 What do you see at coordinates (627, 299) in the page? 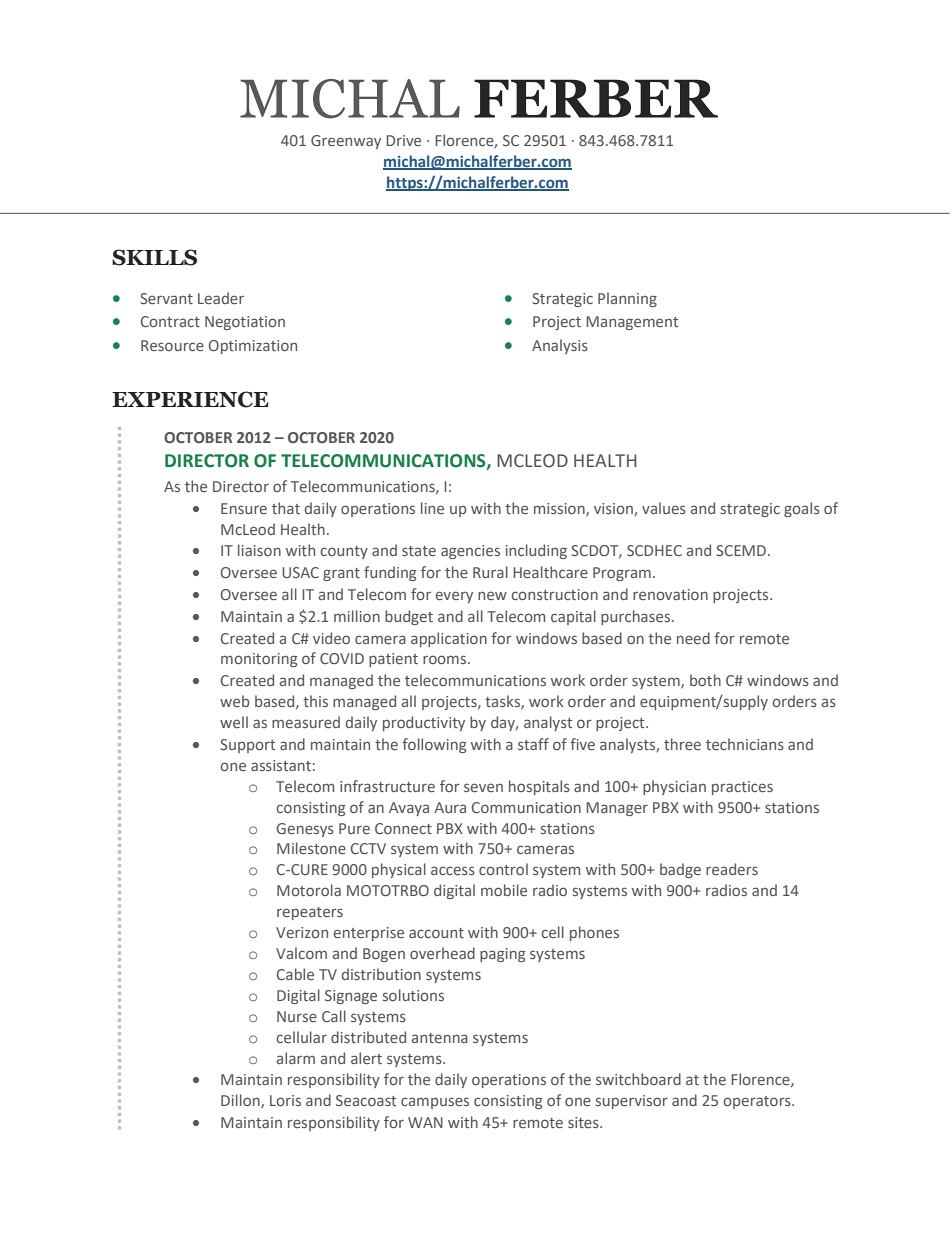
I see `Planning` at bounding box center [627, 299].
